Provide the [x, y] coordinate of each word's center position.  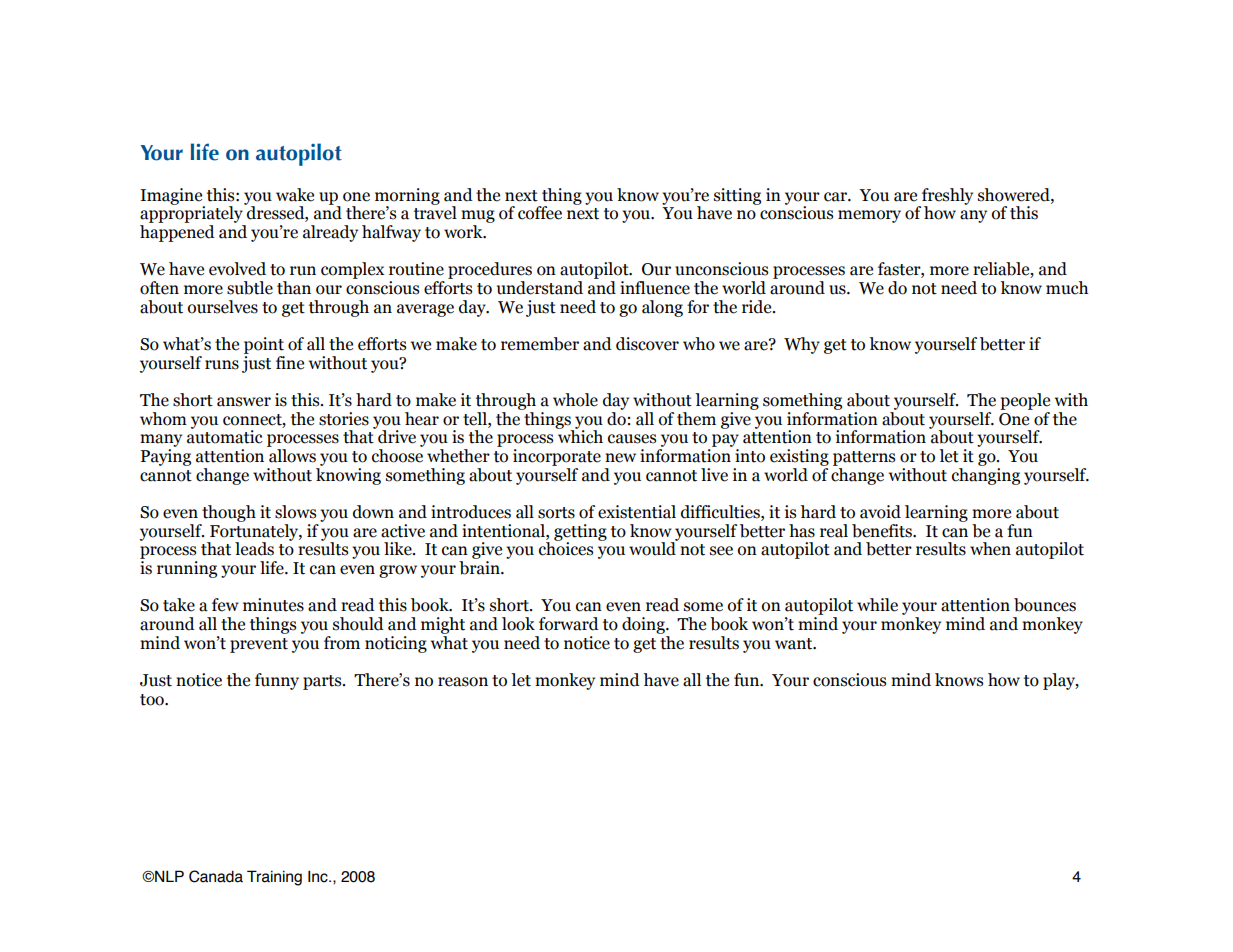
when [990, 549]
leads [254, 549]
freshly [946, 197]
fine [290, 363]
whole [575, 400]
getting [580, 533]
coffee [540, 213]
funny [277, 681]
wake [295, 195]
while [877, 605]
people [1025, 401]
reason [463, 682]
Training [274, 878]
